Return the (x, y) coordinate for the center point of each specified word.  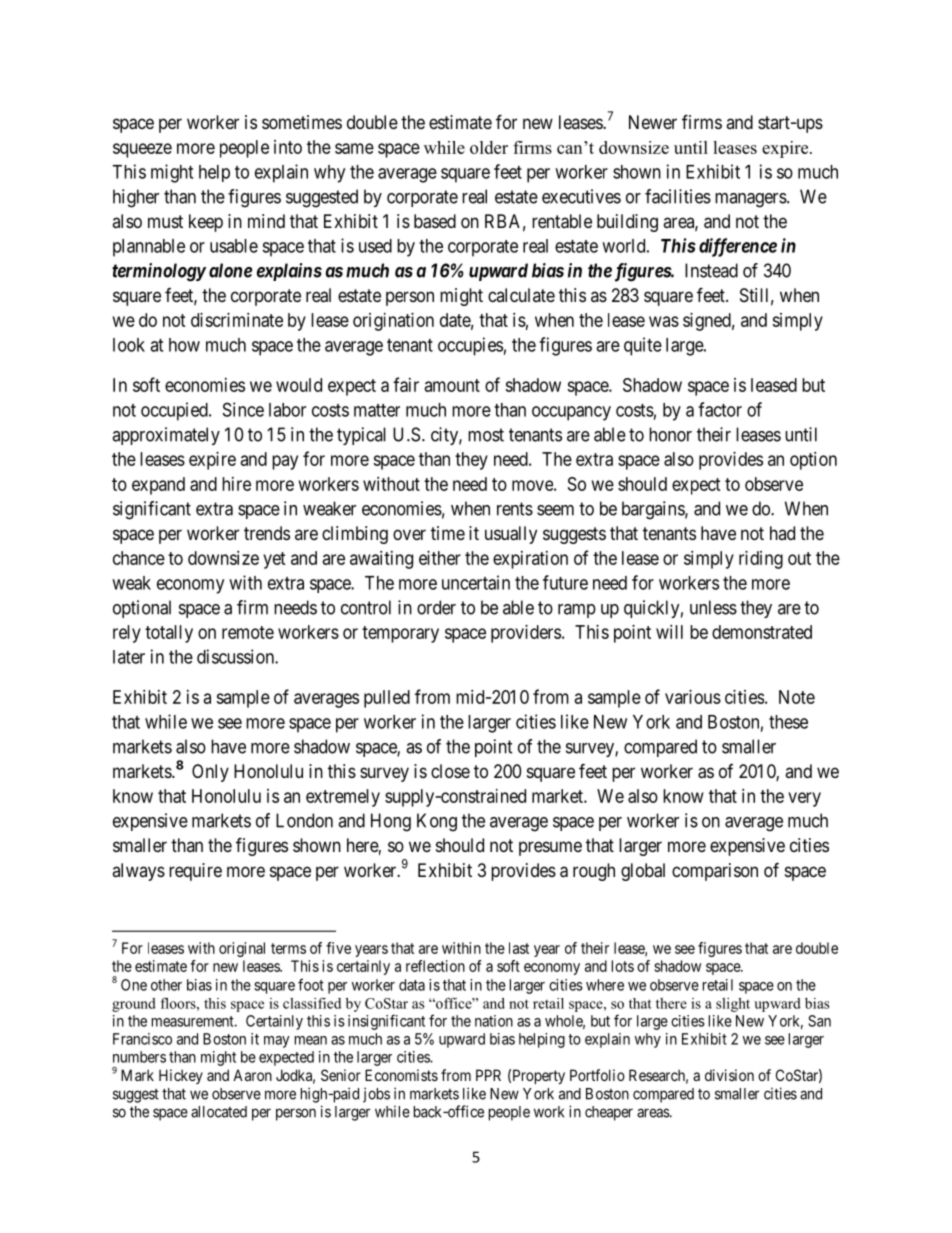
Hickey (181, 1076)
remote (248, 632)
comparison (715, 872)
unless (713, 607)
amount (452, 385)
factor (720, 409)
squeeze (142, 150)
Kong (437, 822)
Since (243, 409)
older (489, 147)
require (195, 872)
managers (751, 200)
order (436, 607)
